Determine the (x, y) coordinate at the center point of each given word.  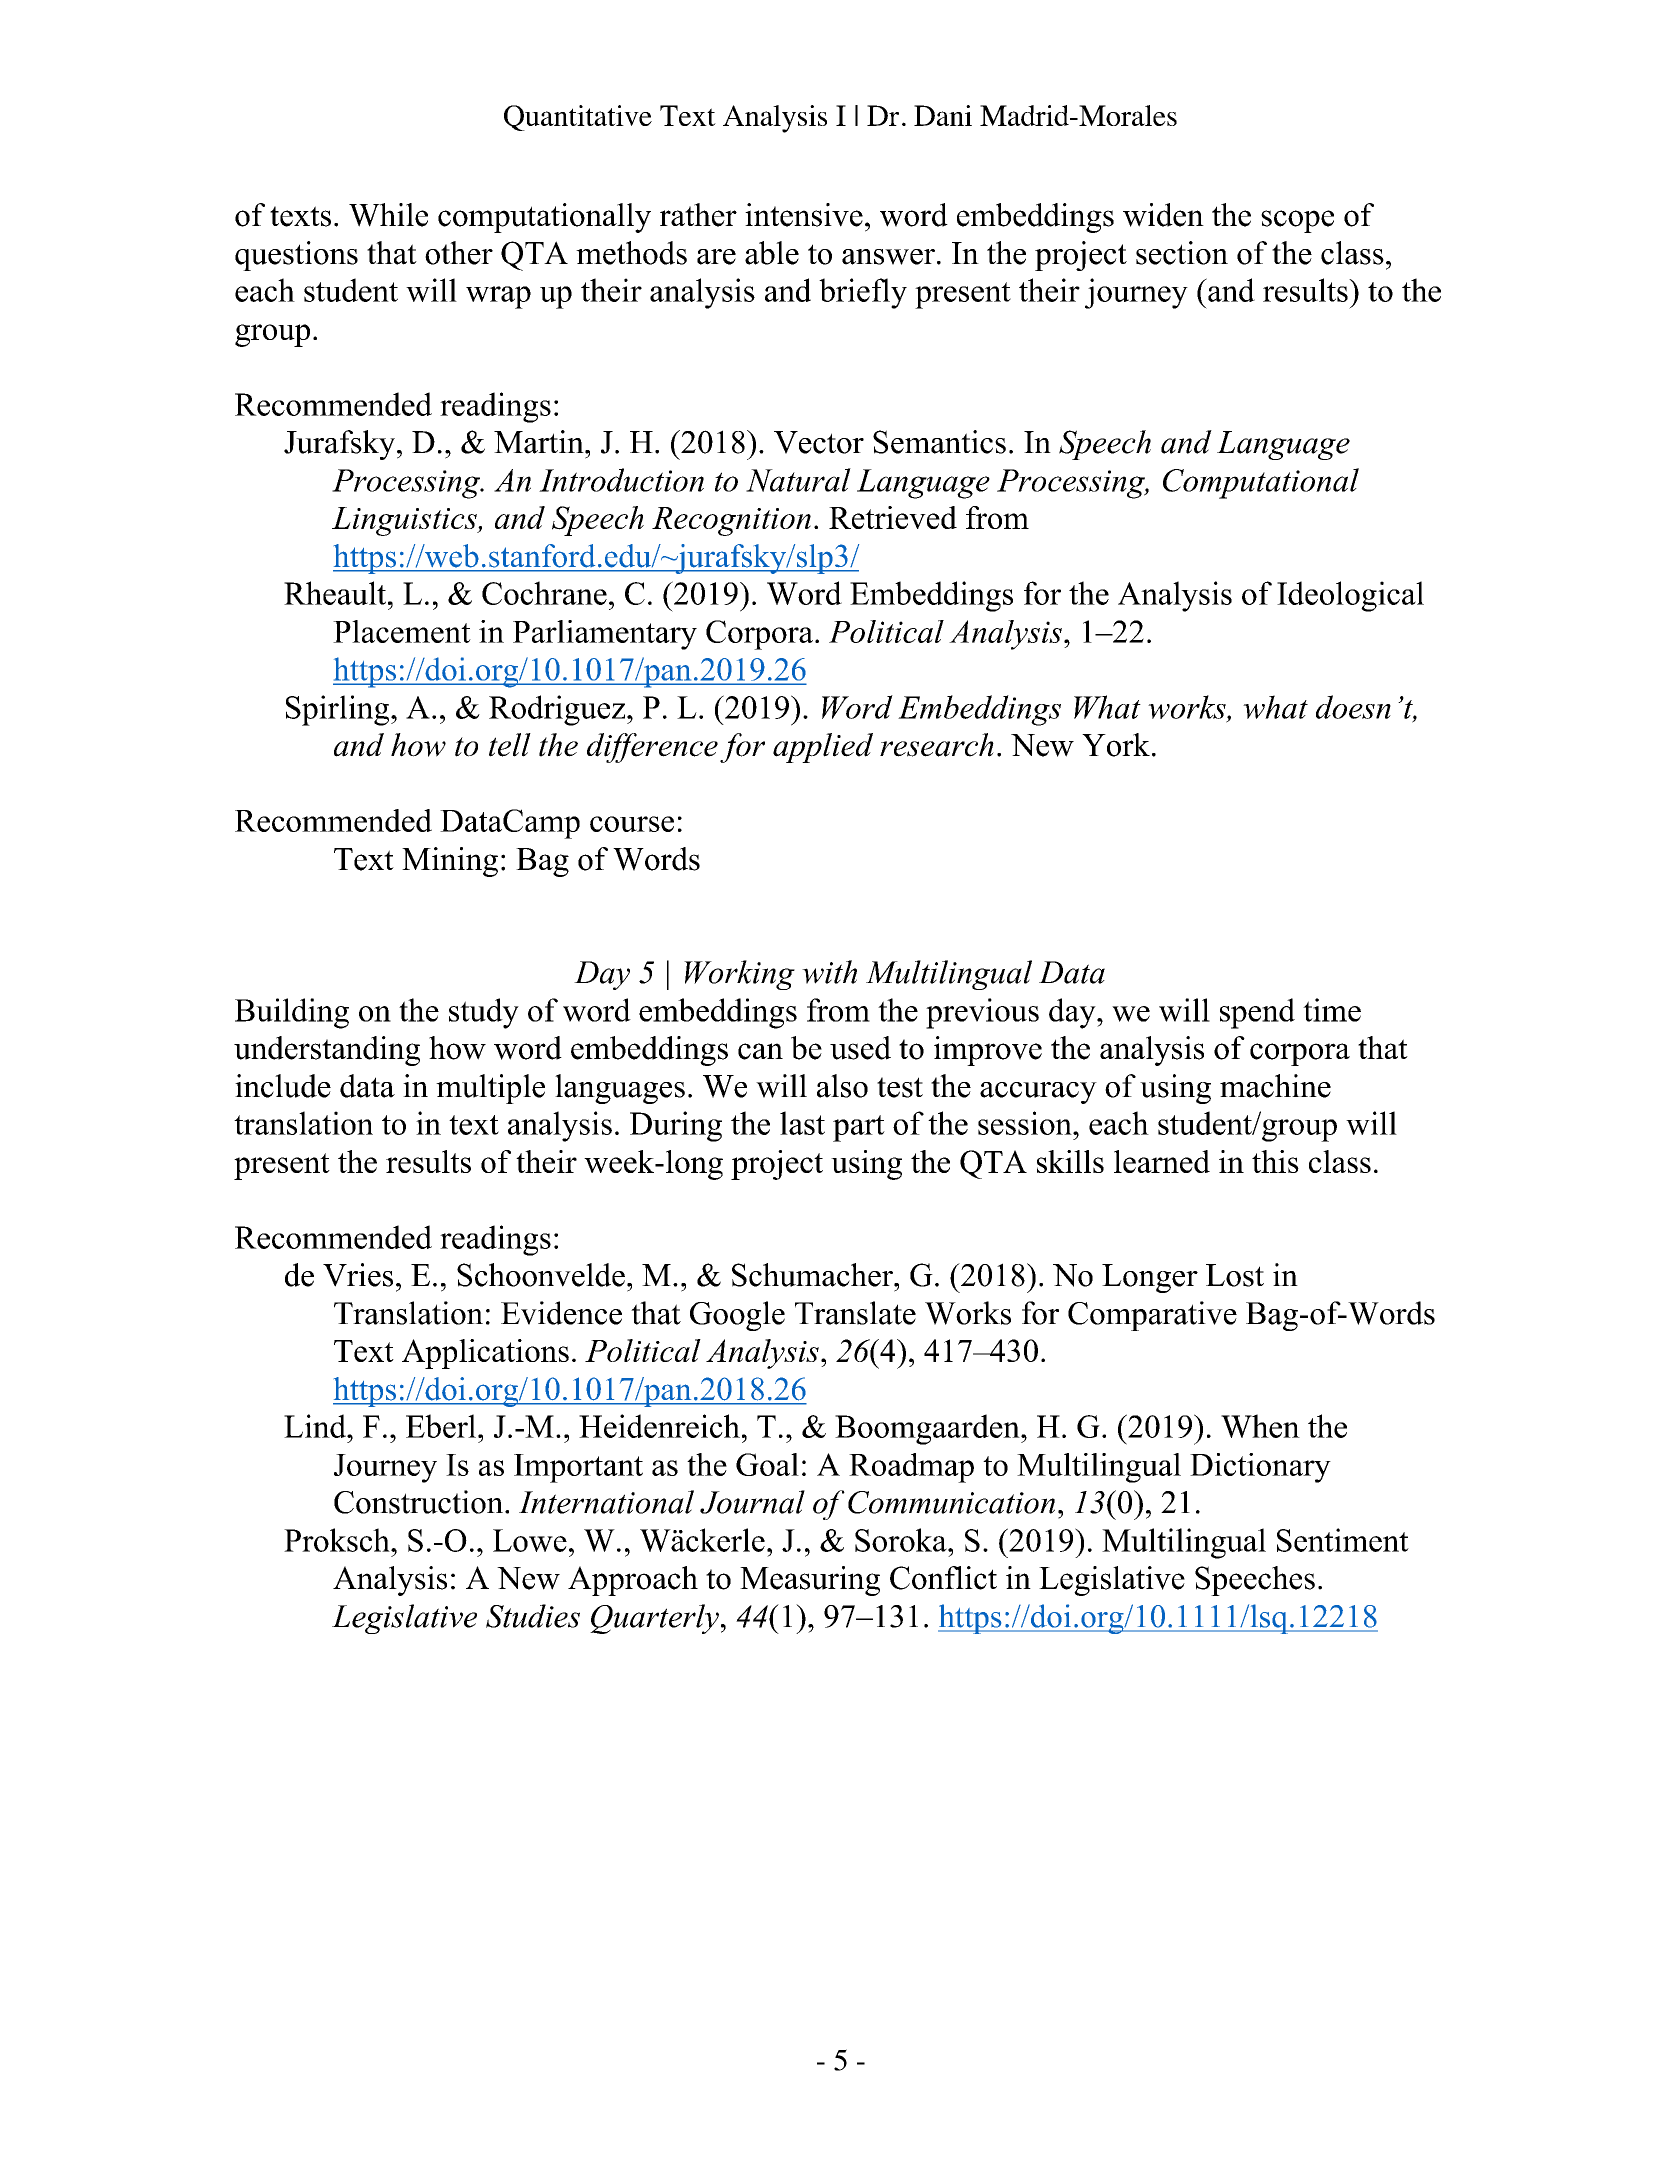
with (829, 972)
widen (1163, 215)
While (388, 215)
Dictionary (1260, 1468)
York (1116, 745)
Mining (450, 862)
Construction (420, 1502)
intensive (804, 215)
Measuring (810, 1581)
